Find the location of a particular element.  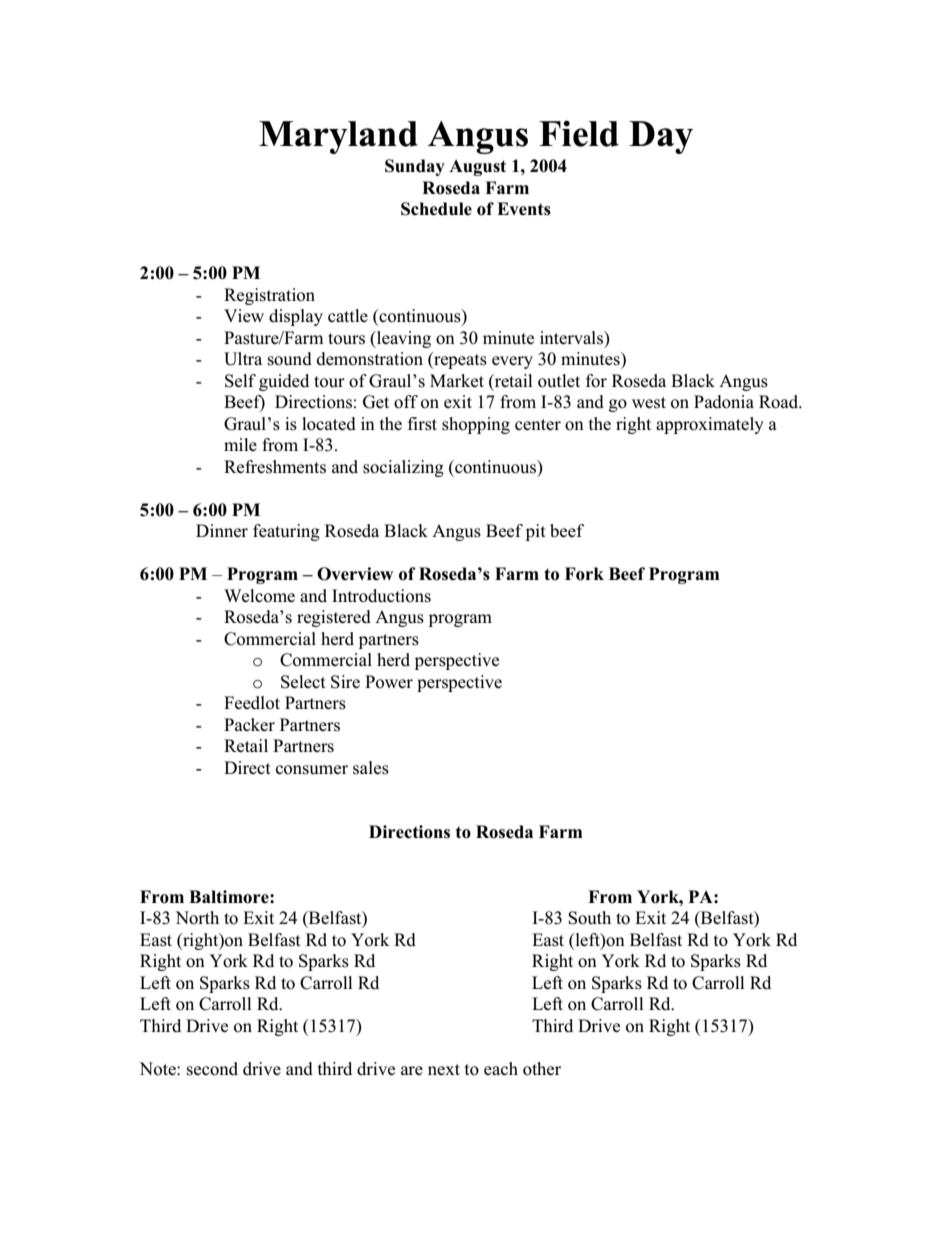

Maryland is located at coordinates (338, 137).
